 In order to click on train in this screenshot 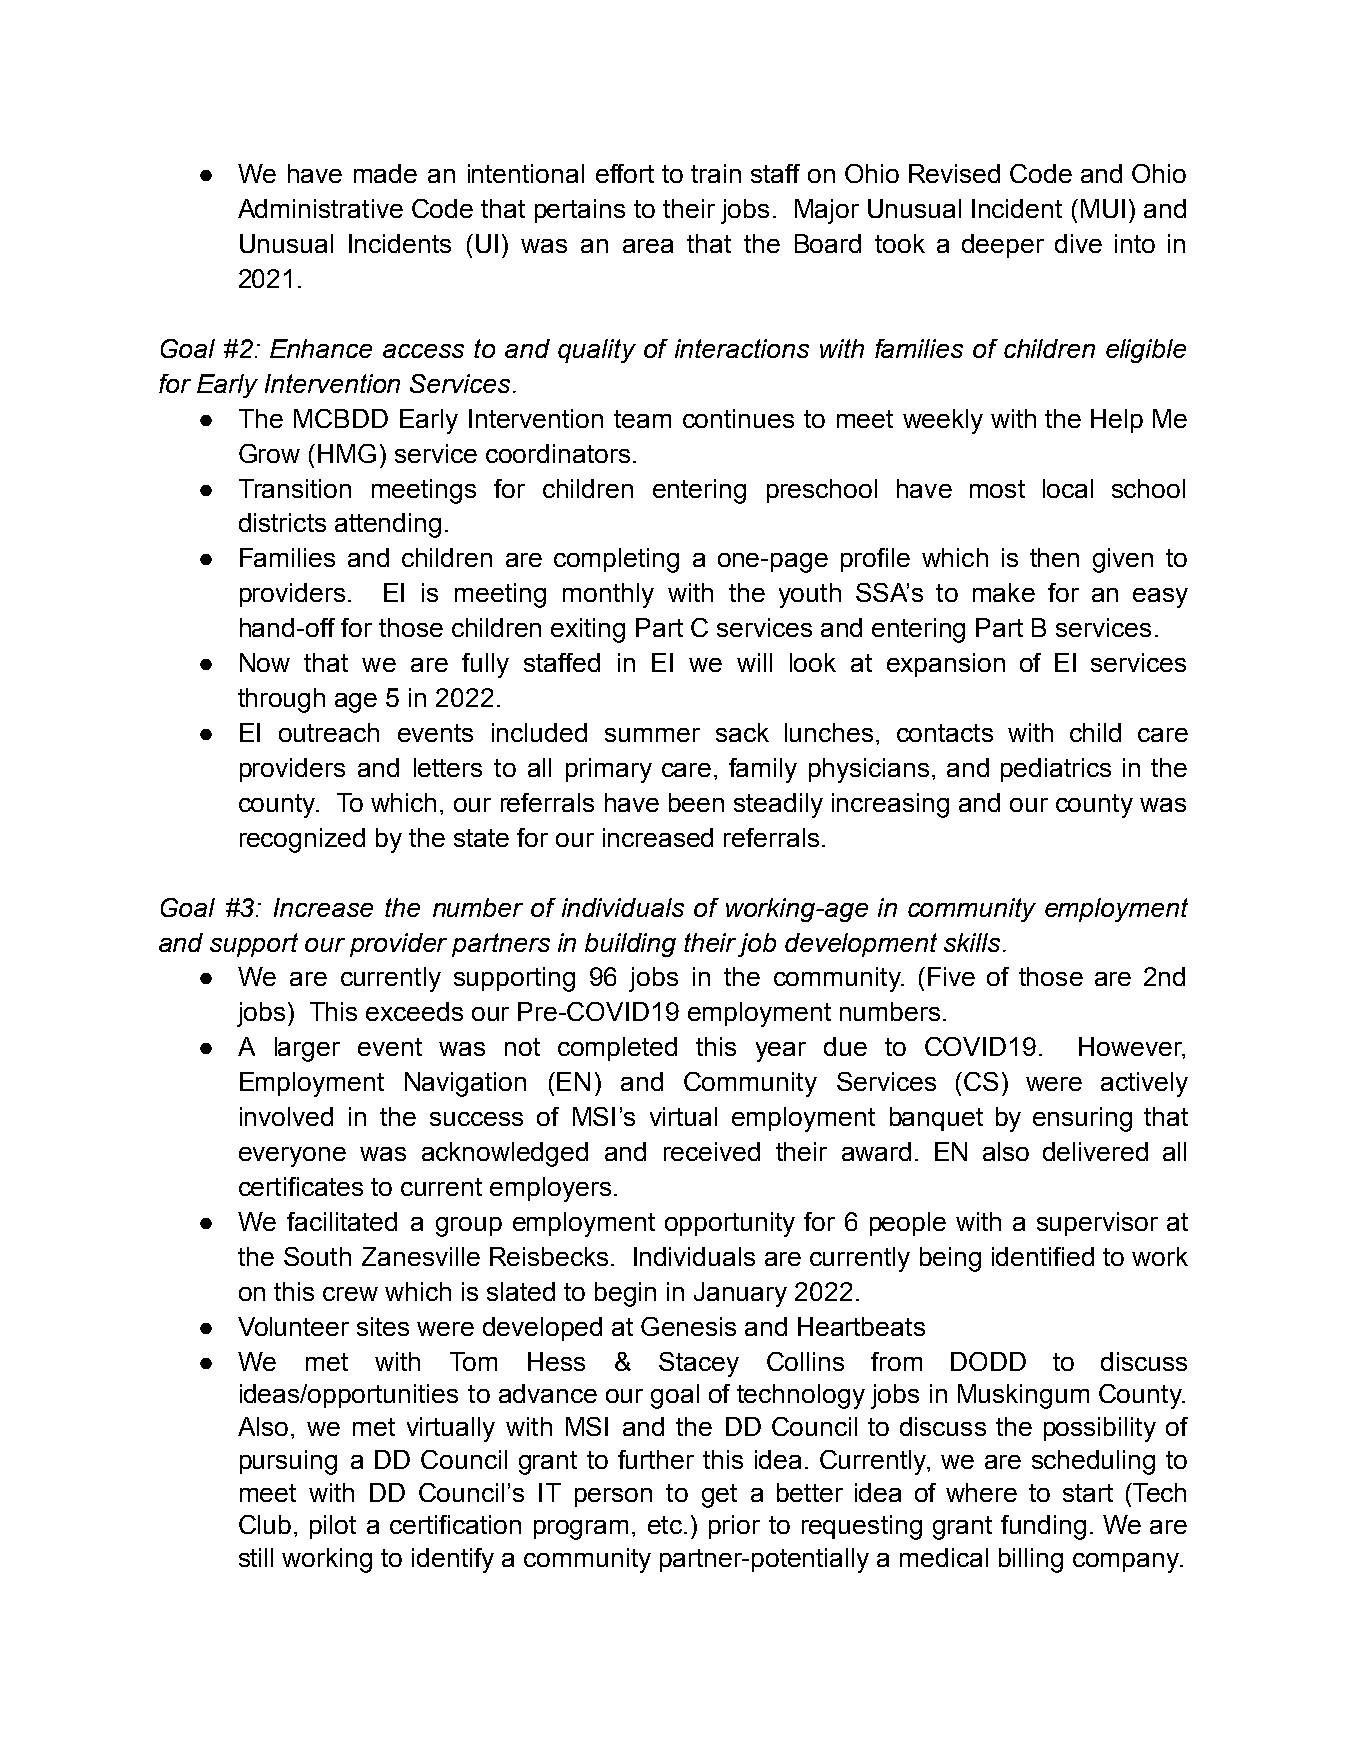, I will do `click(716, 173)`.
